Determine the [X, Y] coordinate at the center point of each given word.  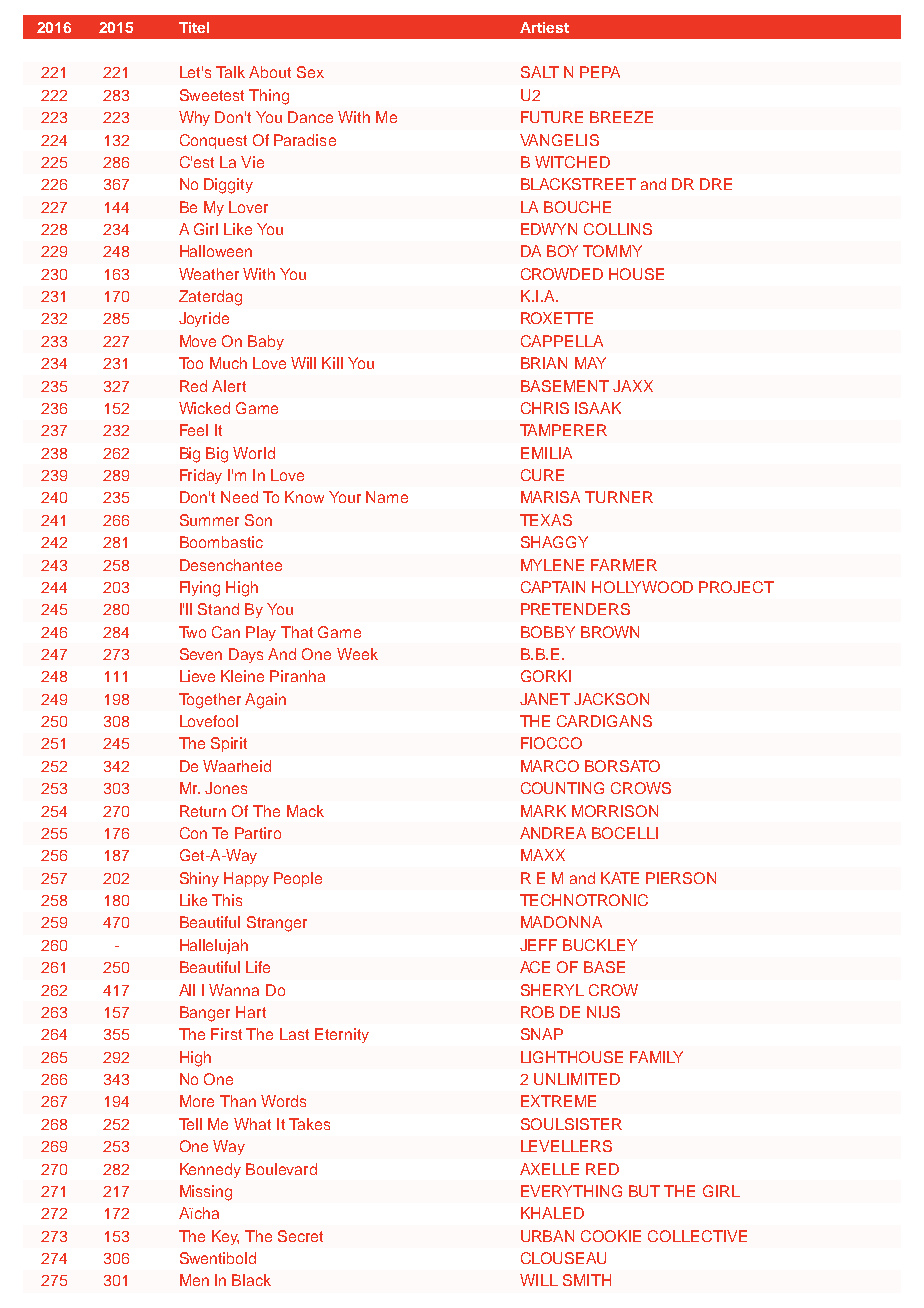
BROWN [610, 632]
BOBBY [548, 632]
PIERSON [681, 878]
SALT [540, 72]
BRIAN [544, 363]
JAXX [633, 386]
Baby [266, 342]
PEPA [600, 72]
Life [258, 967]
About [270, 72]
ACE [535, 967]
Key [225, 1237]
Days [246, 655]
